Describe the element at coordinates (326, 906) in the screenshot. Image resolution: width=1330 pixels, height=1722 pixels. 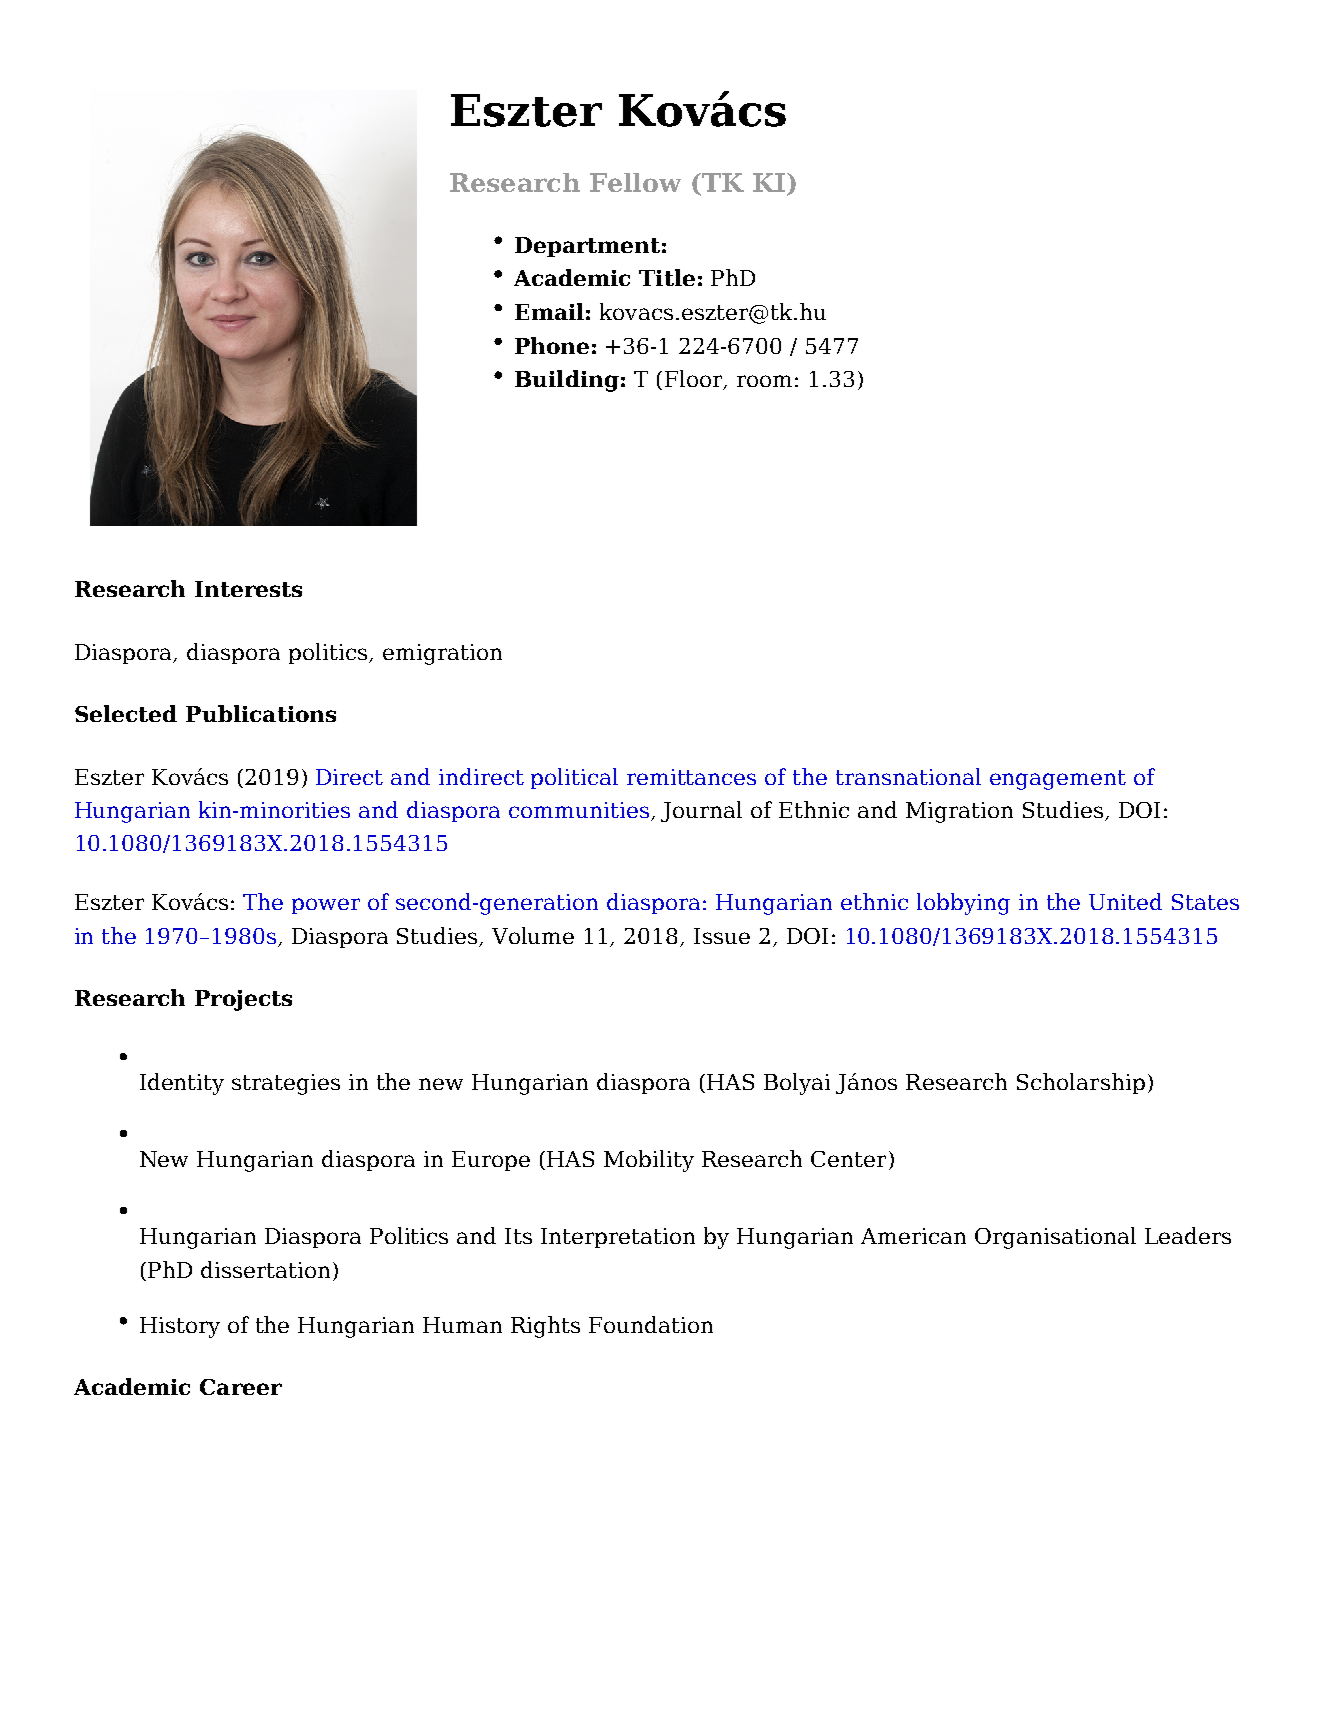
I see `power` at that location.
